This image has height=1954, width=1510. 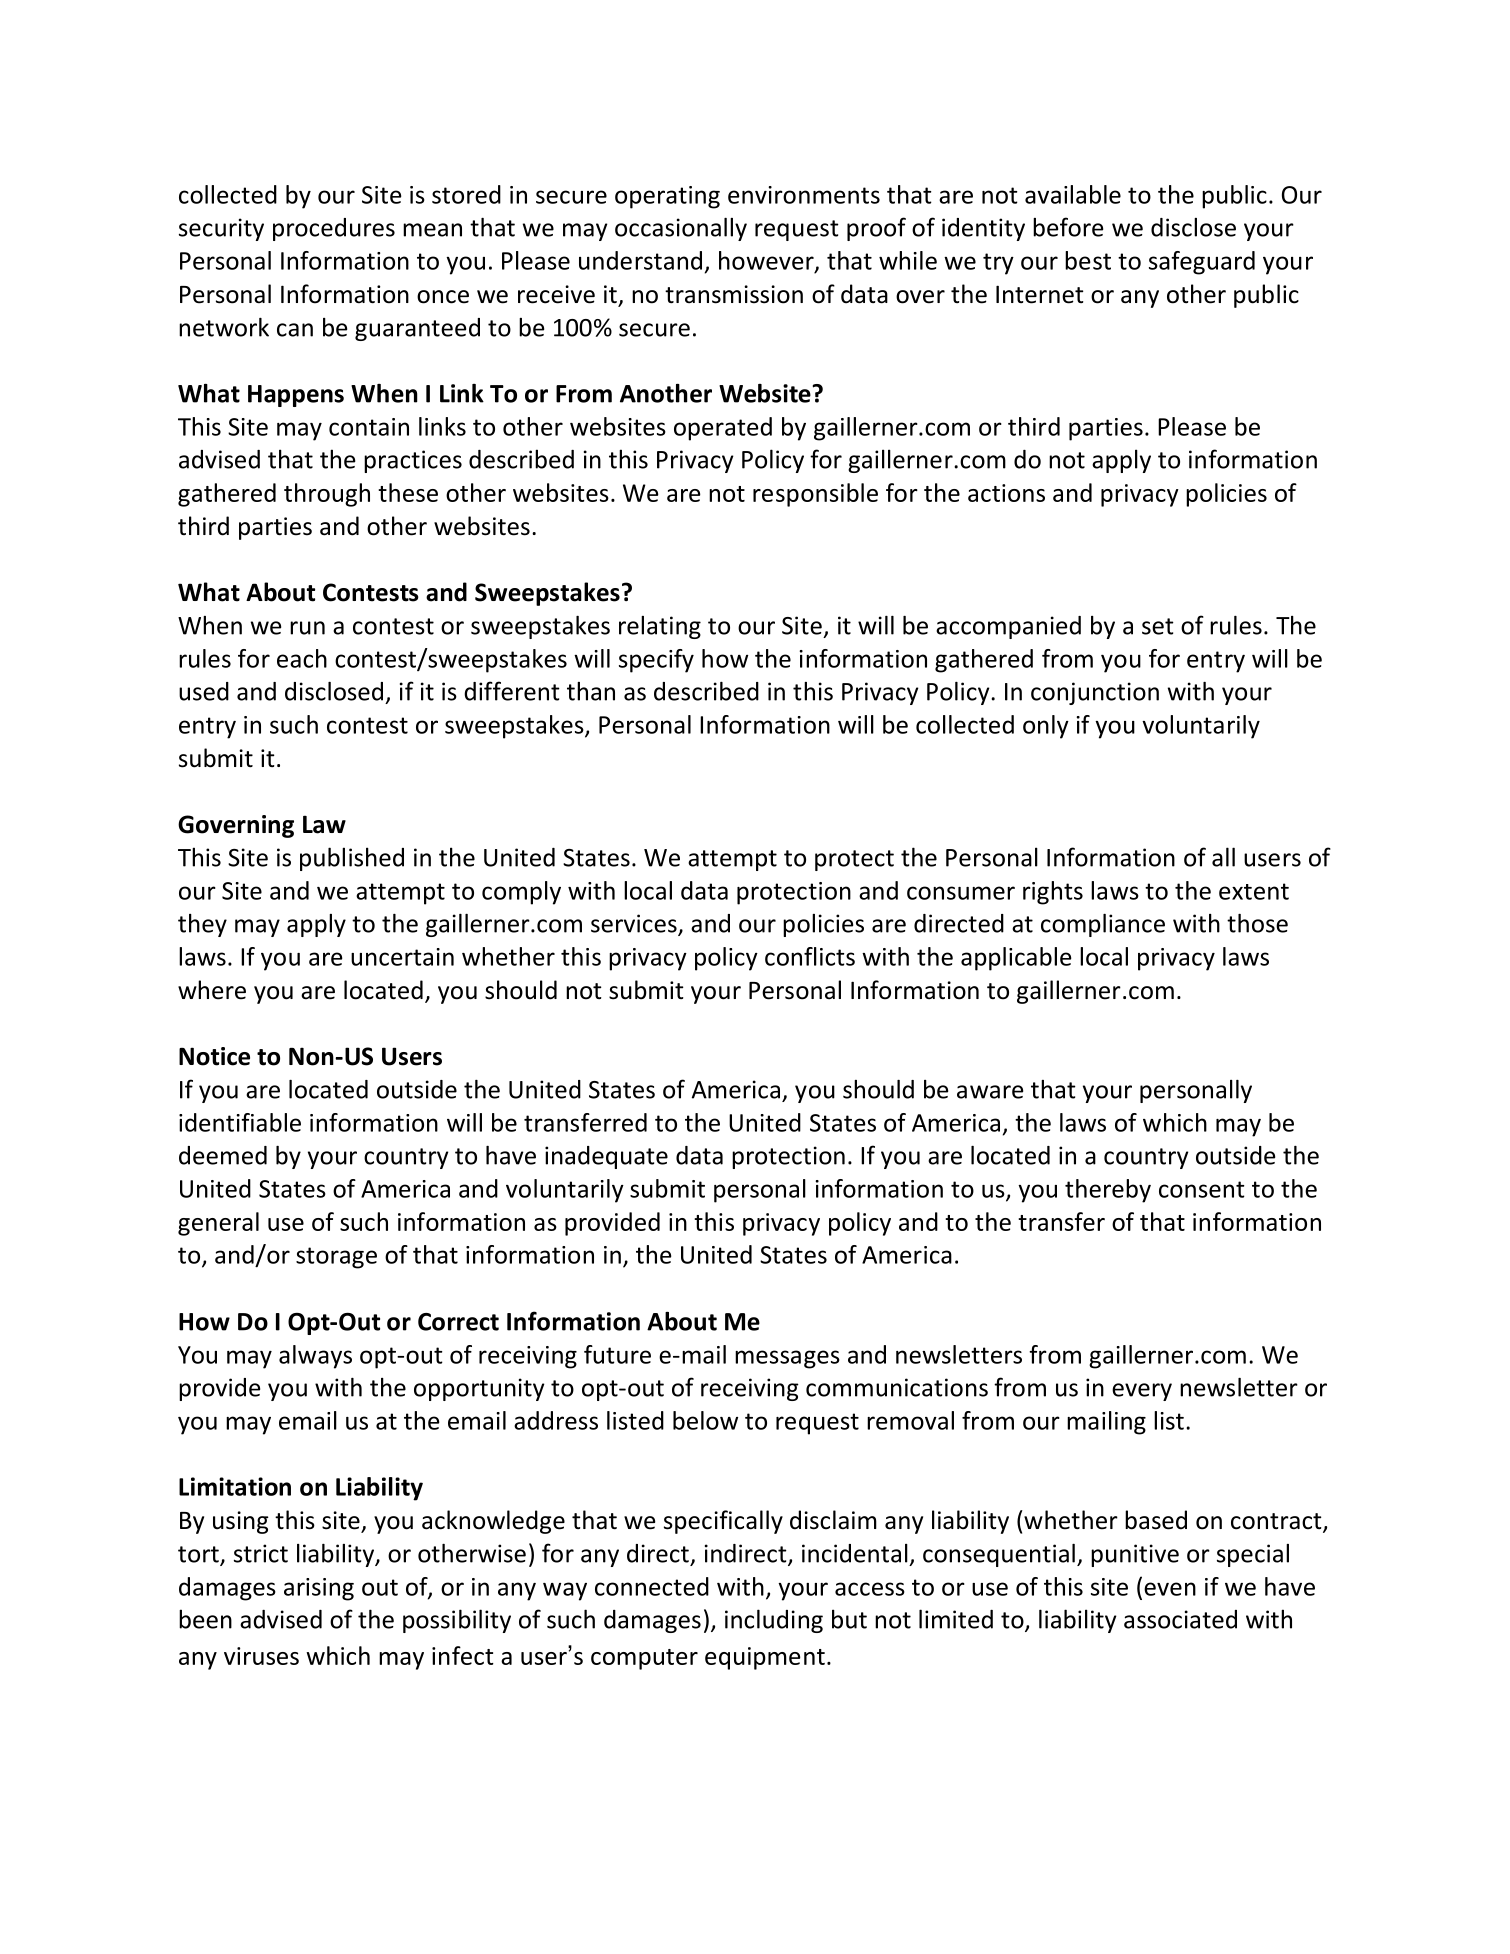 What do you see at coordinates (334, 229) in the image?
I see `procedures` at bounding box center [334, 229].
